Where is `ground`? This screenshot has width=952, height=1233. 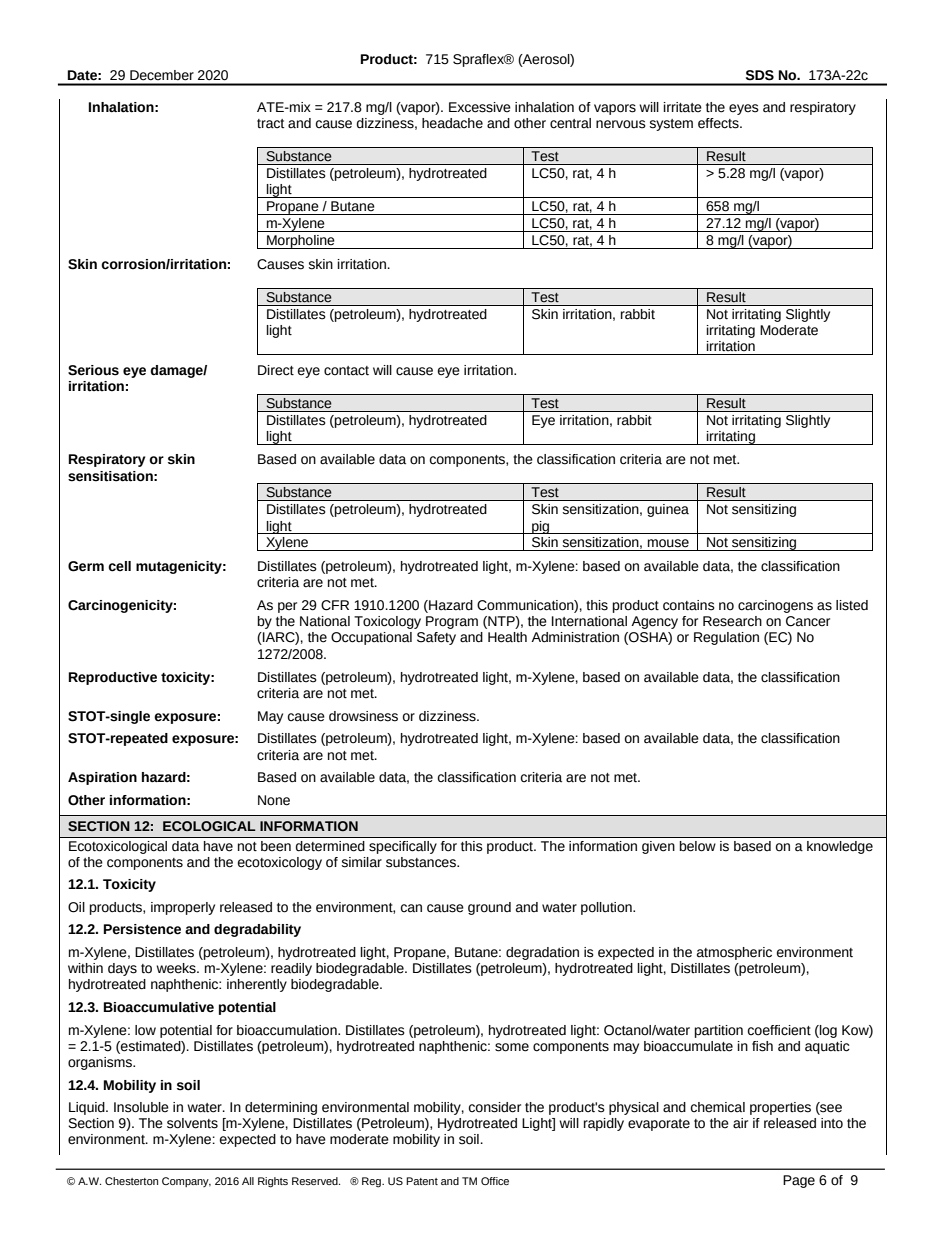
ground is located at coordinates (489, 908).
